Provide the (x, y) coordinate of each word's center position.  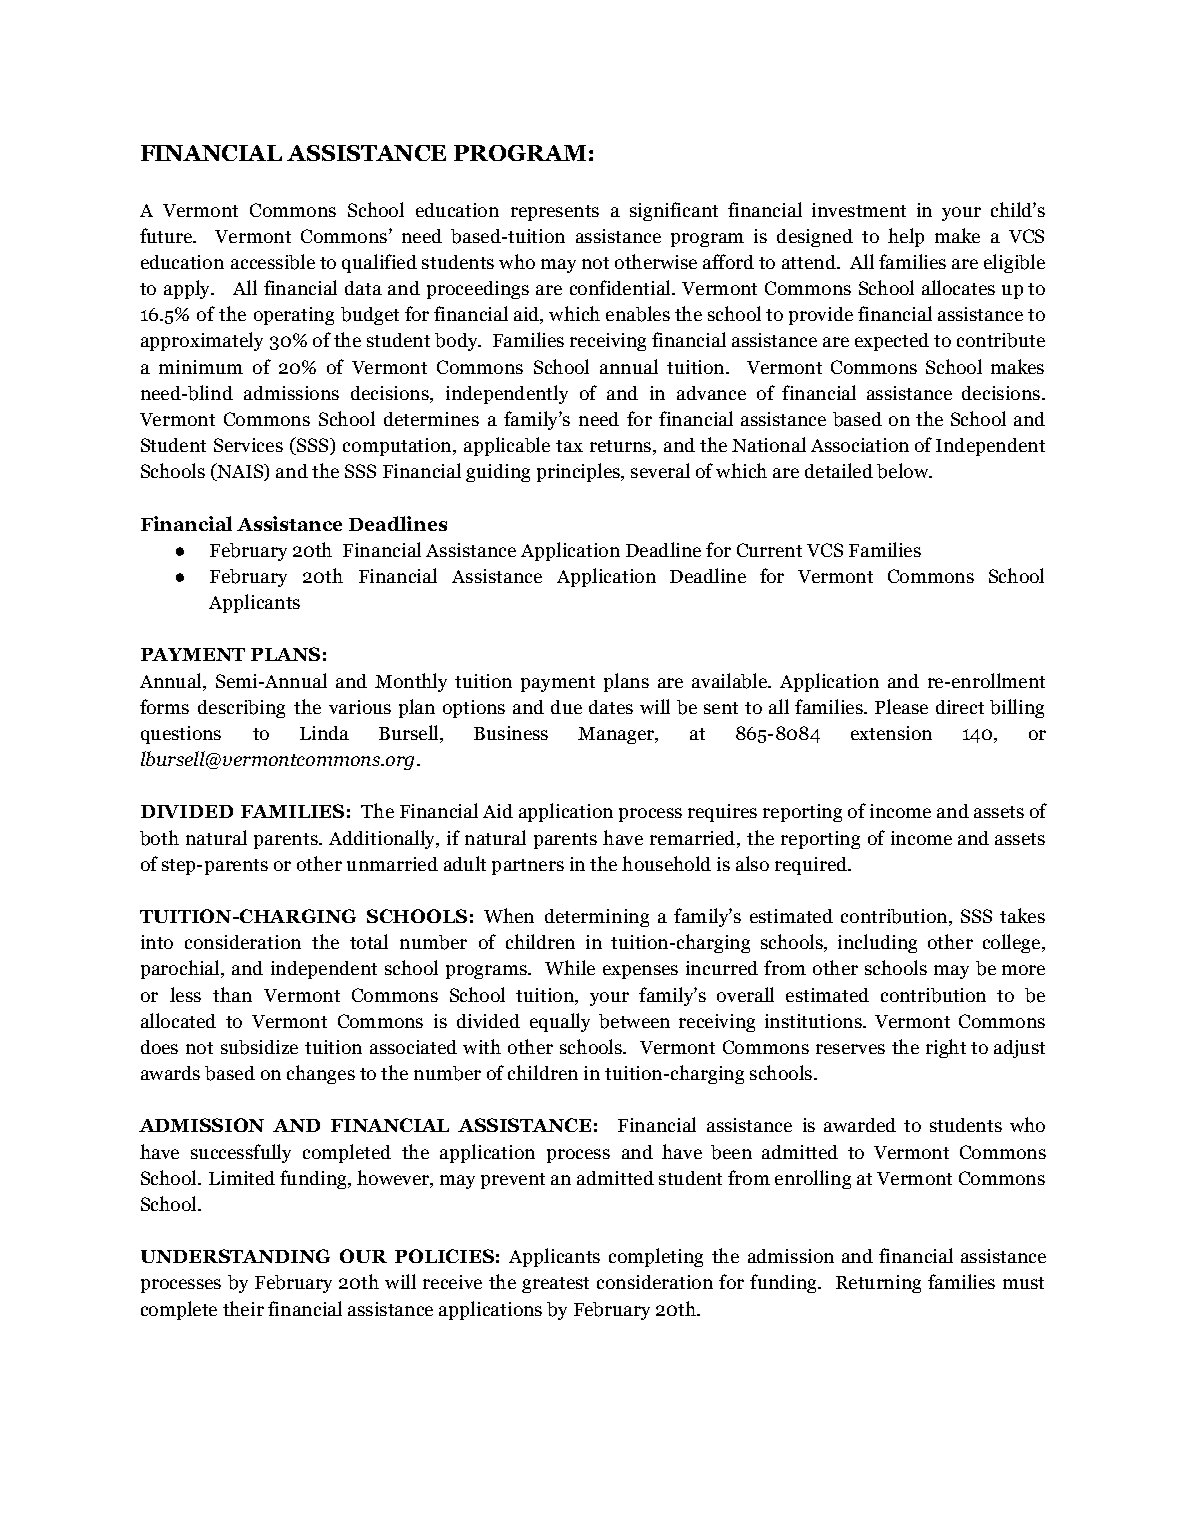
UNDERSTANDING (235, 1256)
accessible (273, 262)
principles (579, 472)
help (906, 237)
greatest (555, 1285)
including (877, 943)
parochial (181, 969)
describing (241, 709)
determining (597, 918)
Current (769, 550)
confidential (621, 287)
